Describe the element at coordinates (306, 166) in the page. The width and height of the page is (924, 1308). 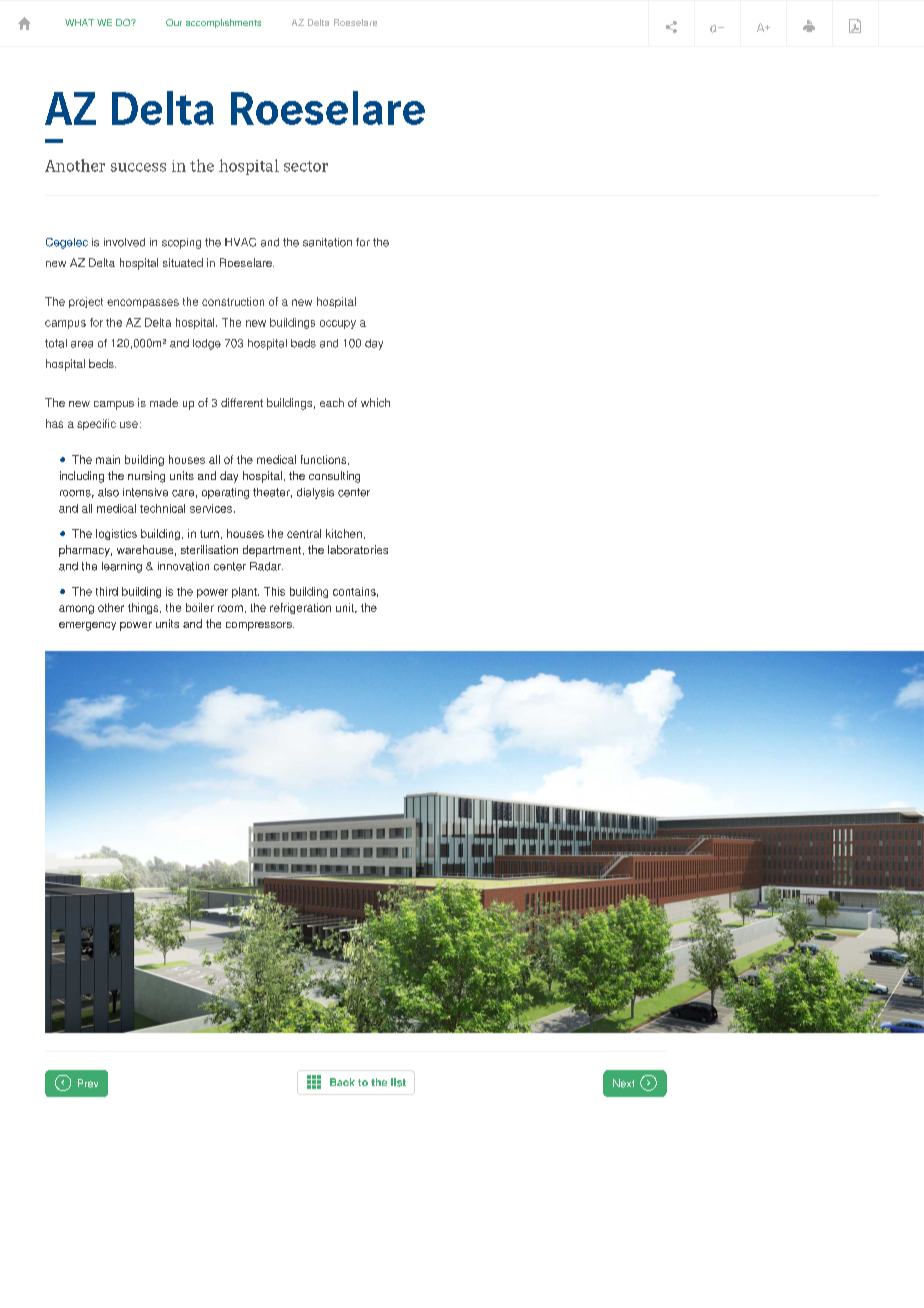
I see `sector` at that location.
